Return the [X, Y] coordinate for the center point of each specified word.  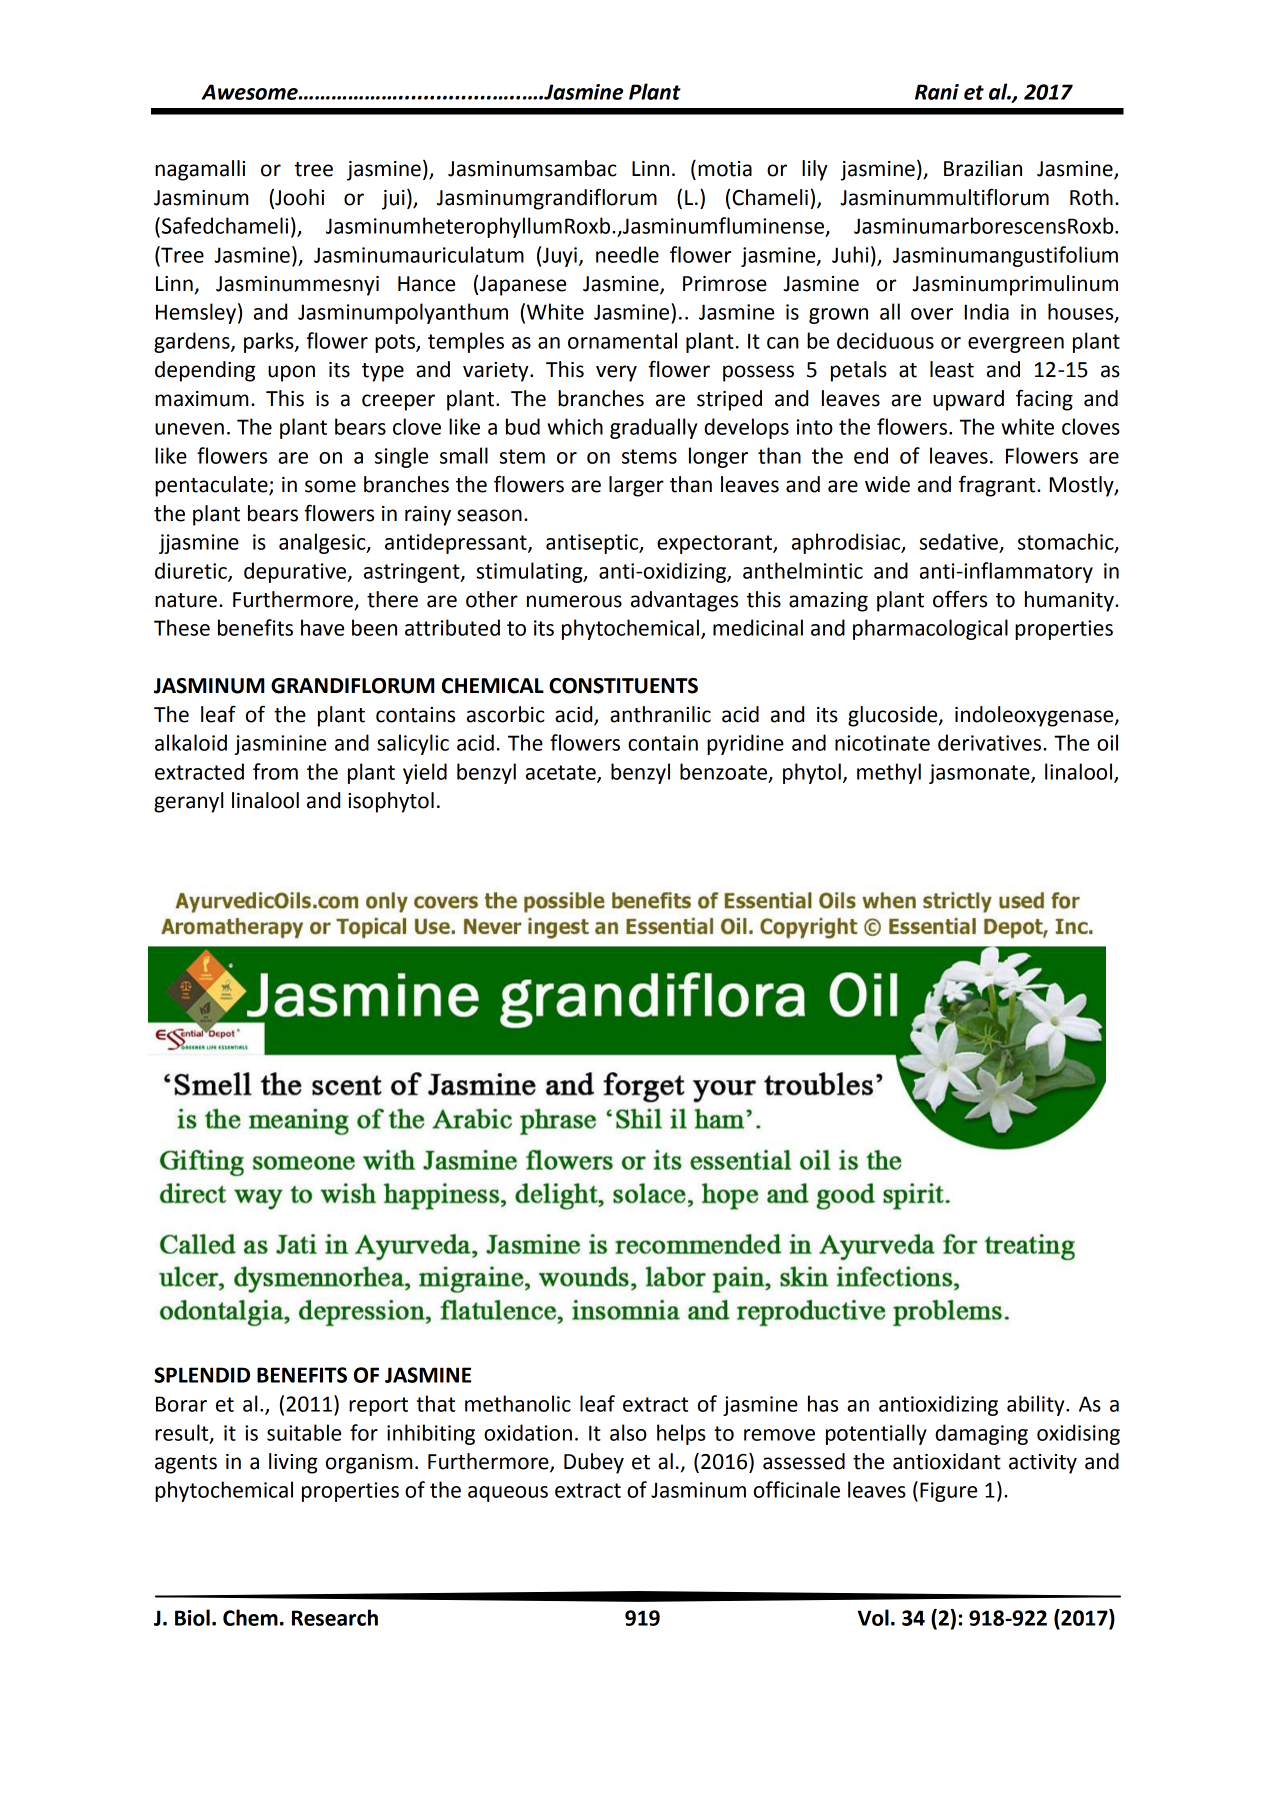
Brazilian [983, 168]
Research [335, 1617]
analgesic [323, 543]
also [628, 1432]
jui [393, 200]
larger [636, 486]
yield [425, 773]
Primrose [725, 284]
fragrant [998, 486]
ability [1037, 1405]
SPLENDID [202, 1375]
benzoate [725, 772]
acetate [562, 773]
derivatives [991, 742]
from [275, 771]
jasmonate [980, 774]
